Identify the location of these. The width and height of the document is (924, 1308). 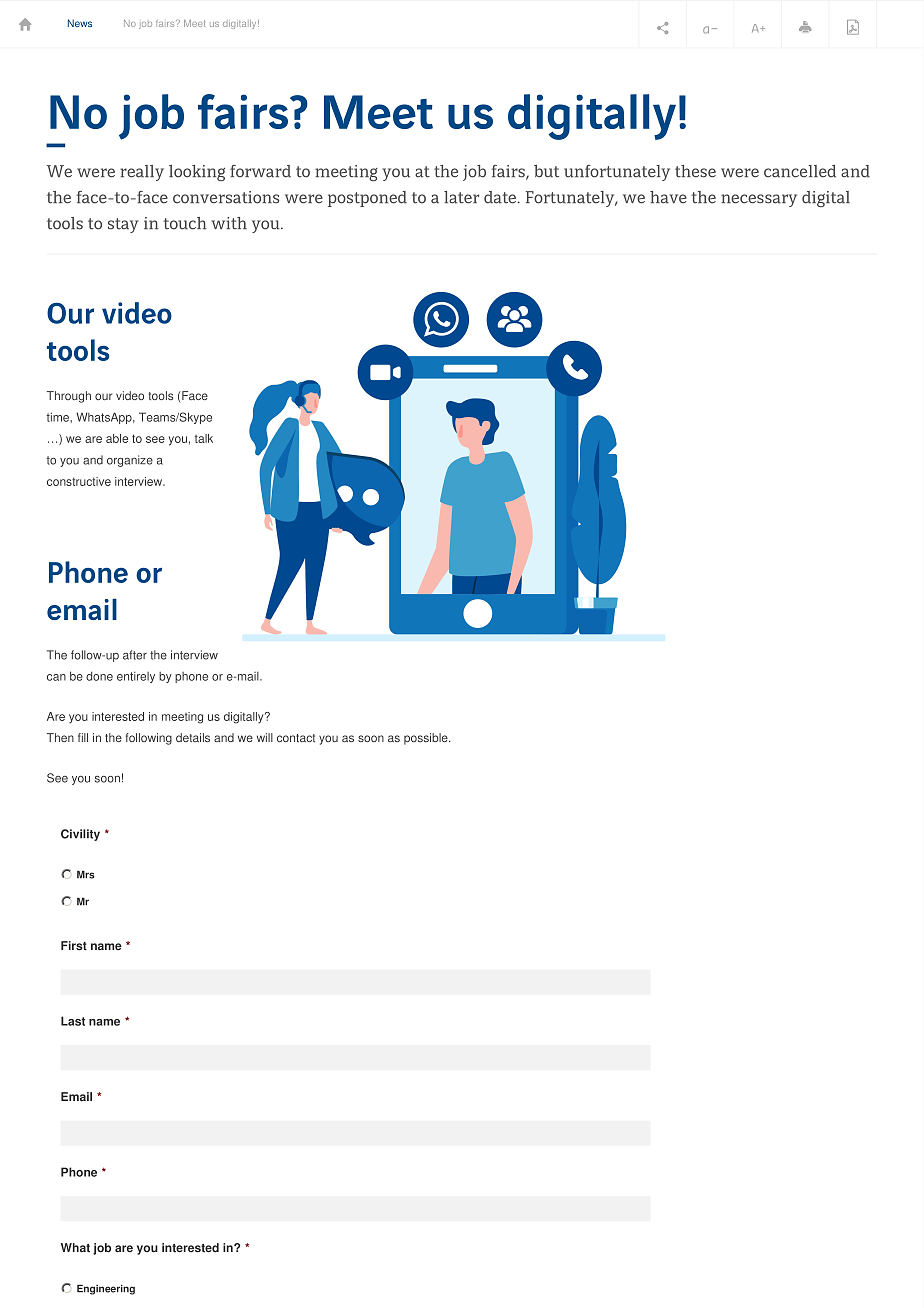
(695, 171).
